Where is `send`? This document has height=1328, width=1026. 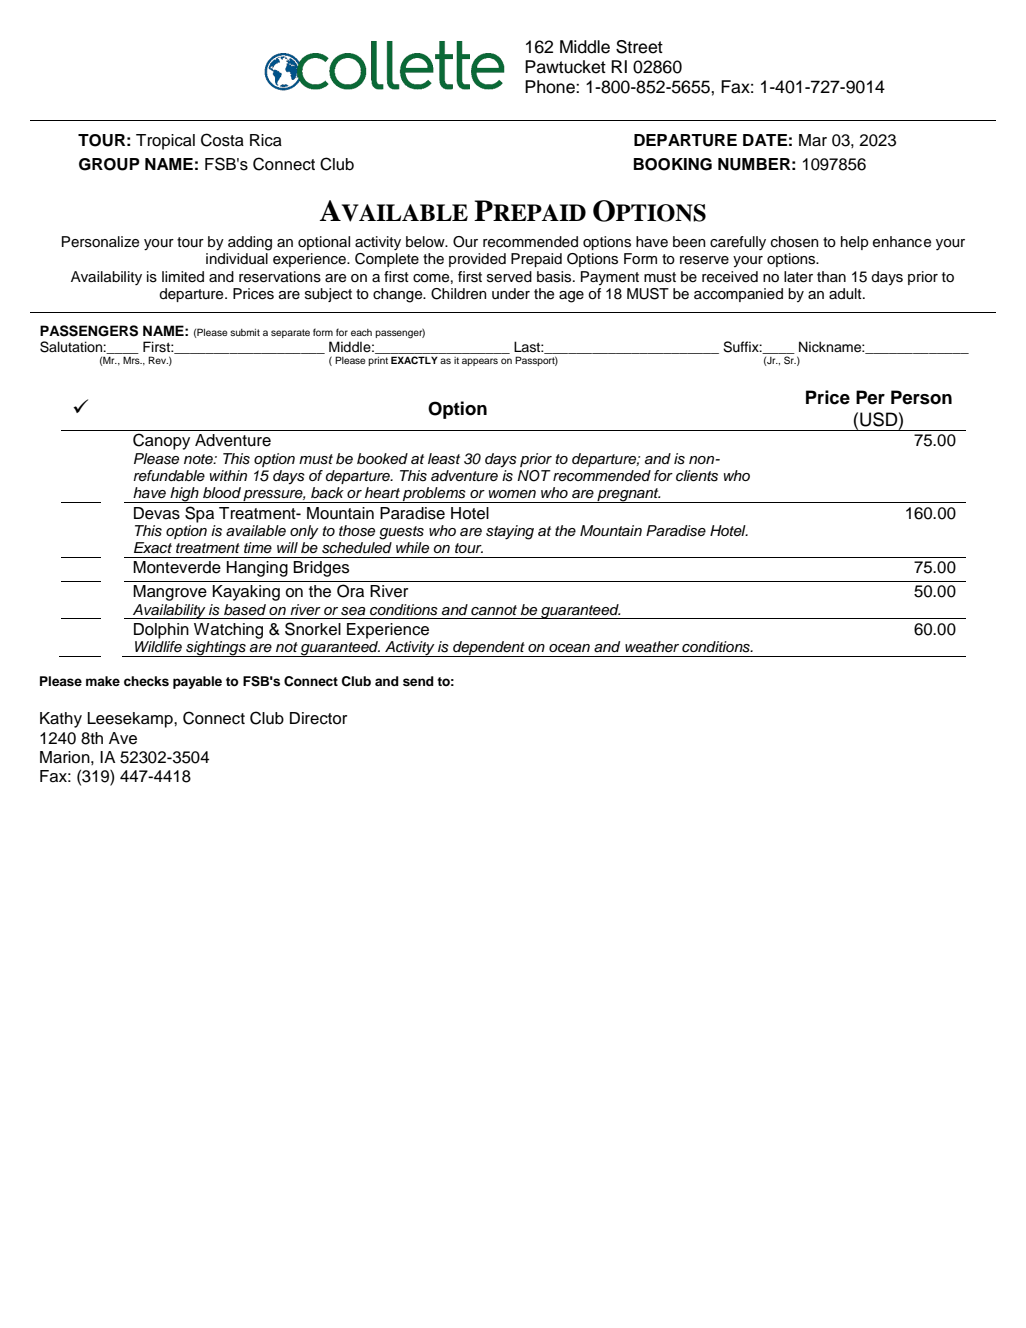 send is located at coordinates (418, 681).
